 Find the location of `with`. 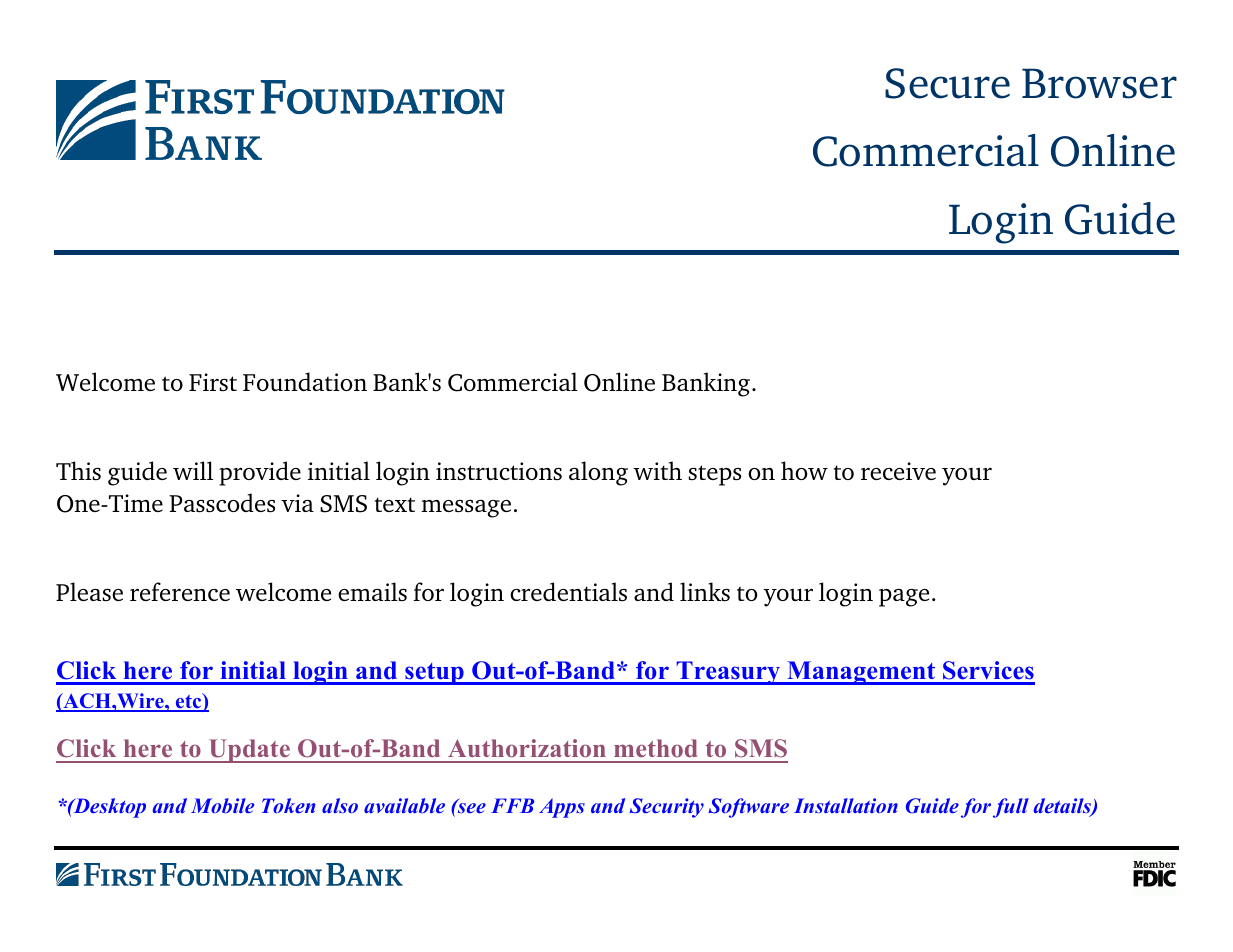

with is located at coordinates (657, 470).
